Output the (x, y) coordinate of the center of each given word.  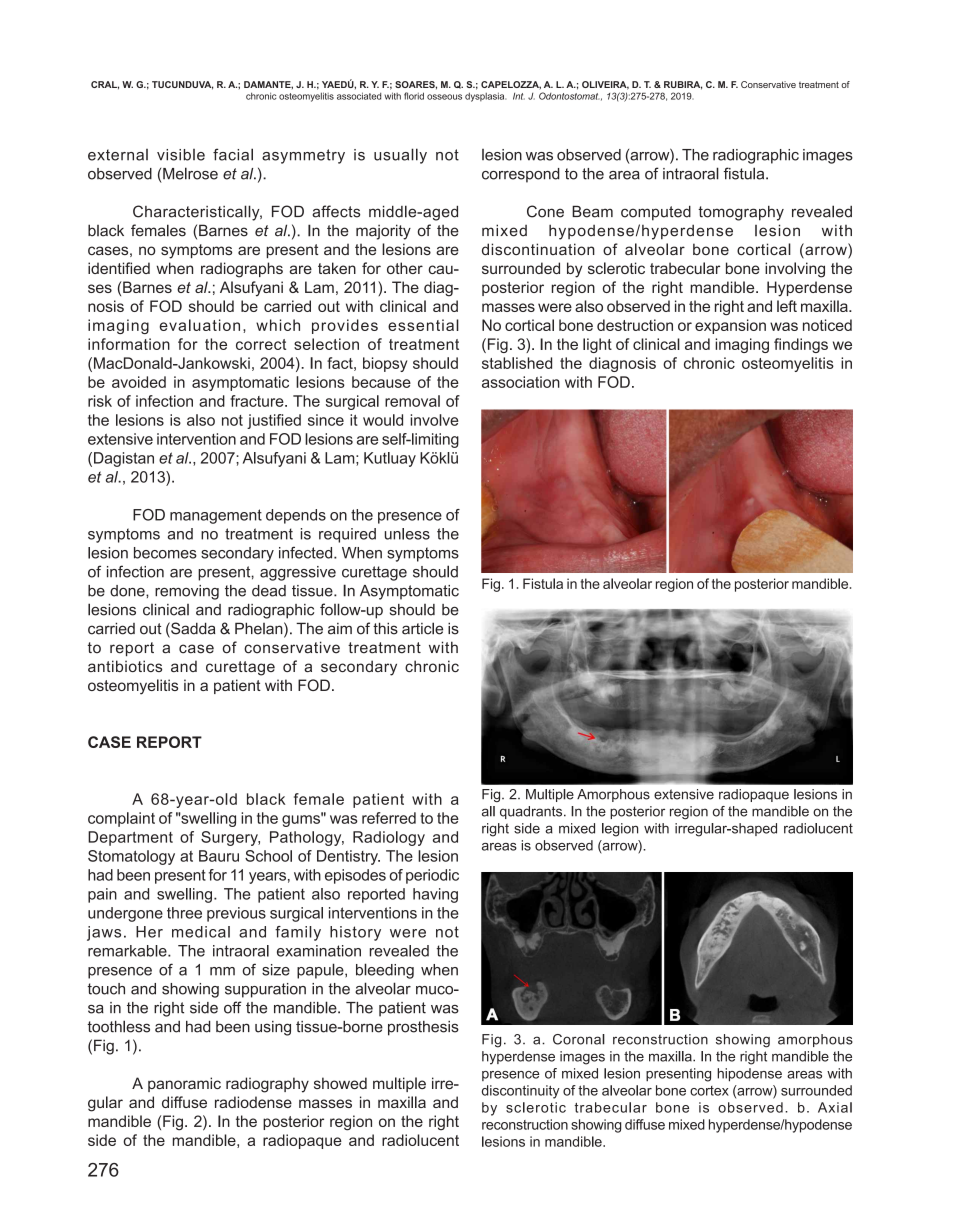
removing (187, 592)
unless (407, 534)
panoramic (184, 1084)
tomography (741, 213)
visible (181, 155)
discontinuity (521, 1092)
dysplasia (485, 97)
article (422, 628)
